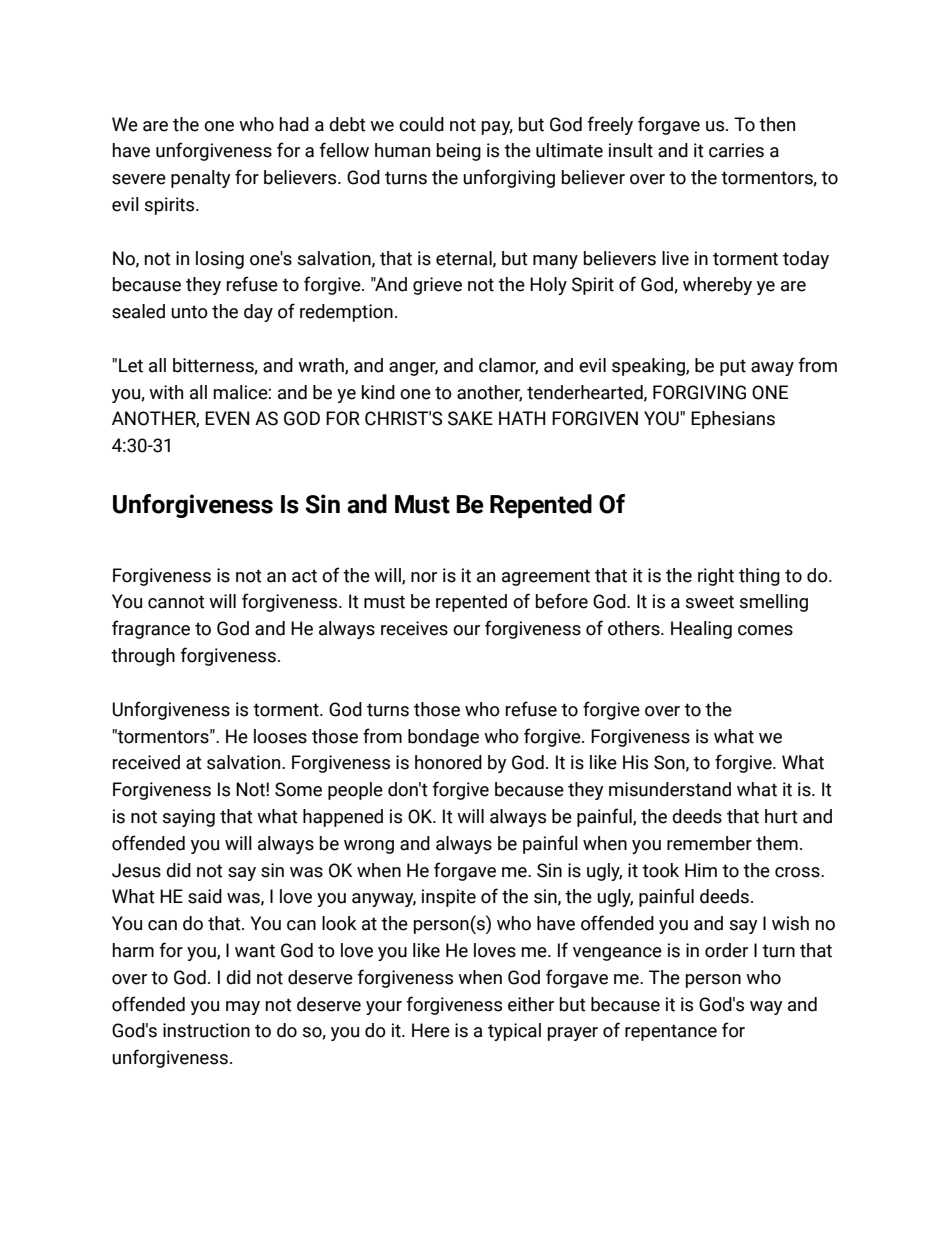 This screenshot has height=1233, width=952. Describe the element at coordinates (166, 392) in the screenshot. I see `with` at that location.
